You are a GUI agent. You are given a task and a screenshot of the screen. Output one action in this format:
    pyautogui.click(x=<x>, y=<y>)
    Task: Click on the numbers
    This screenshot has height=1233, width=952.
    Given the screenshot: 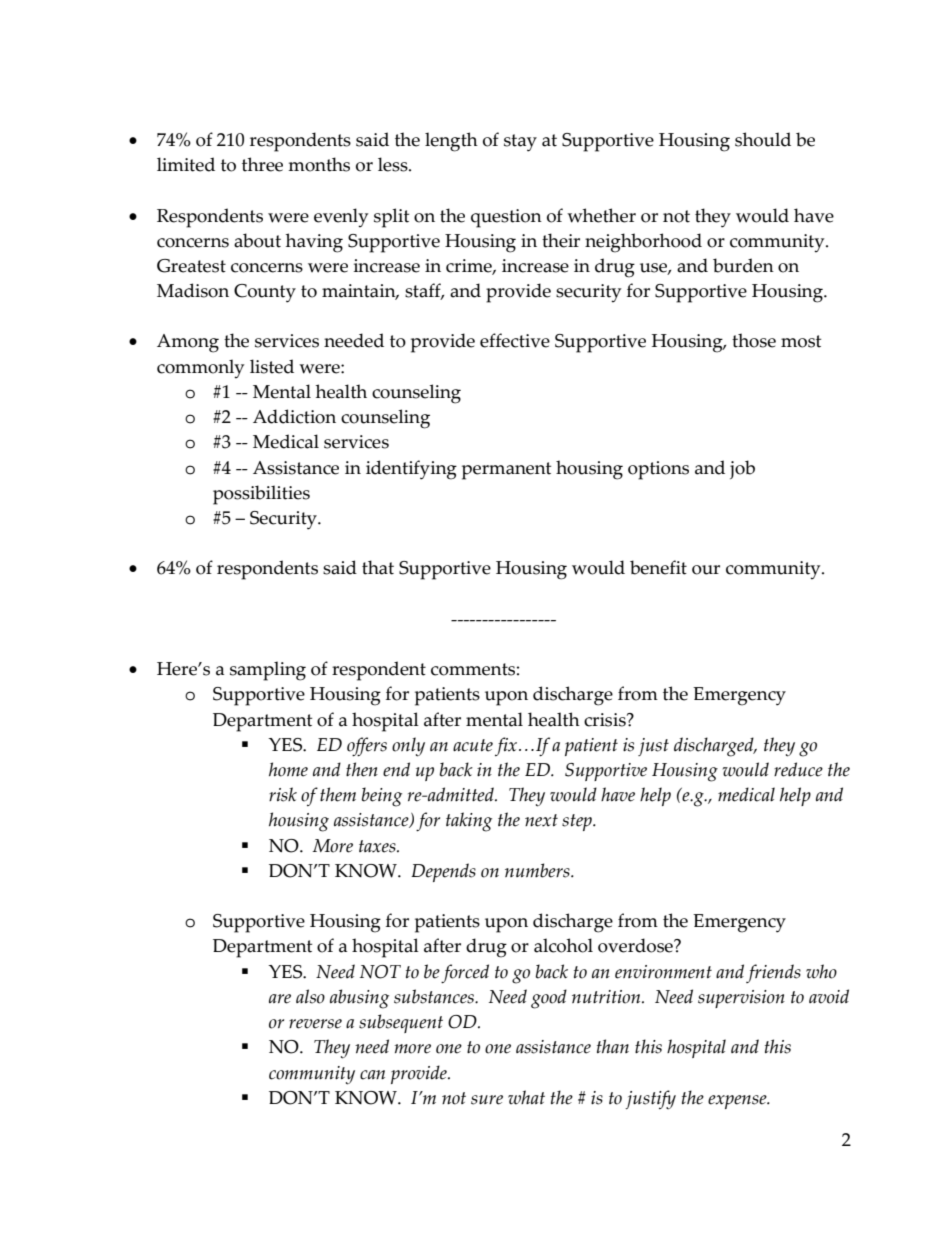 What is the action you would take?
    pyautogui.click(x=538, y=870)
